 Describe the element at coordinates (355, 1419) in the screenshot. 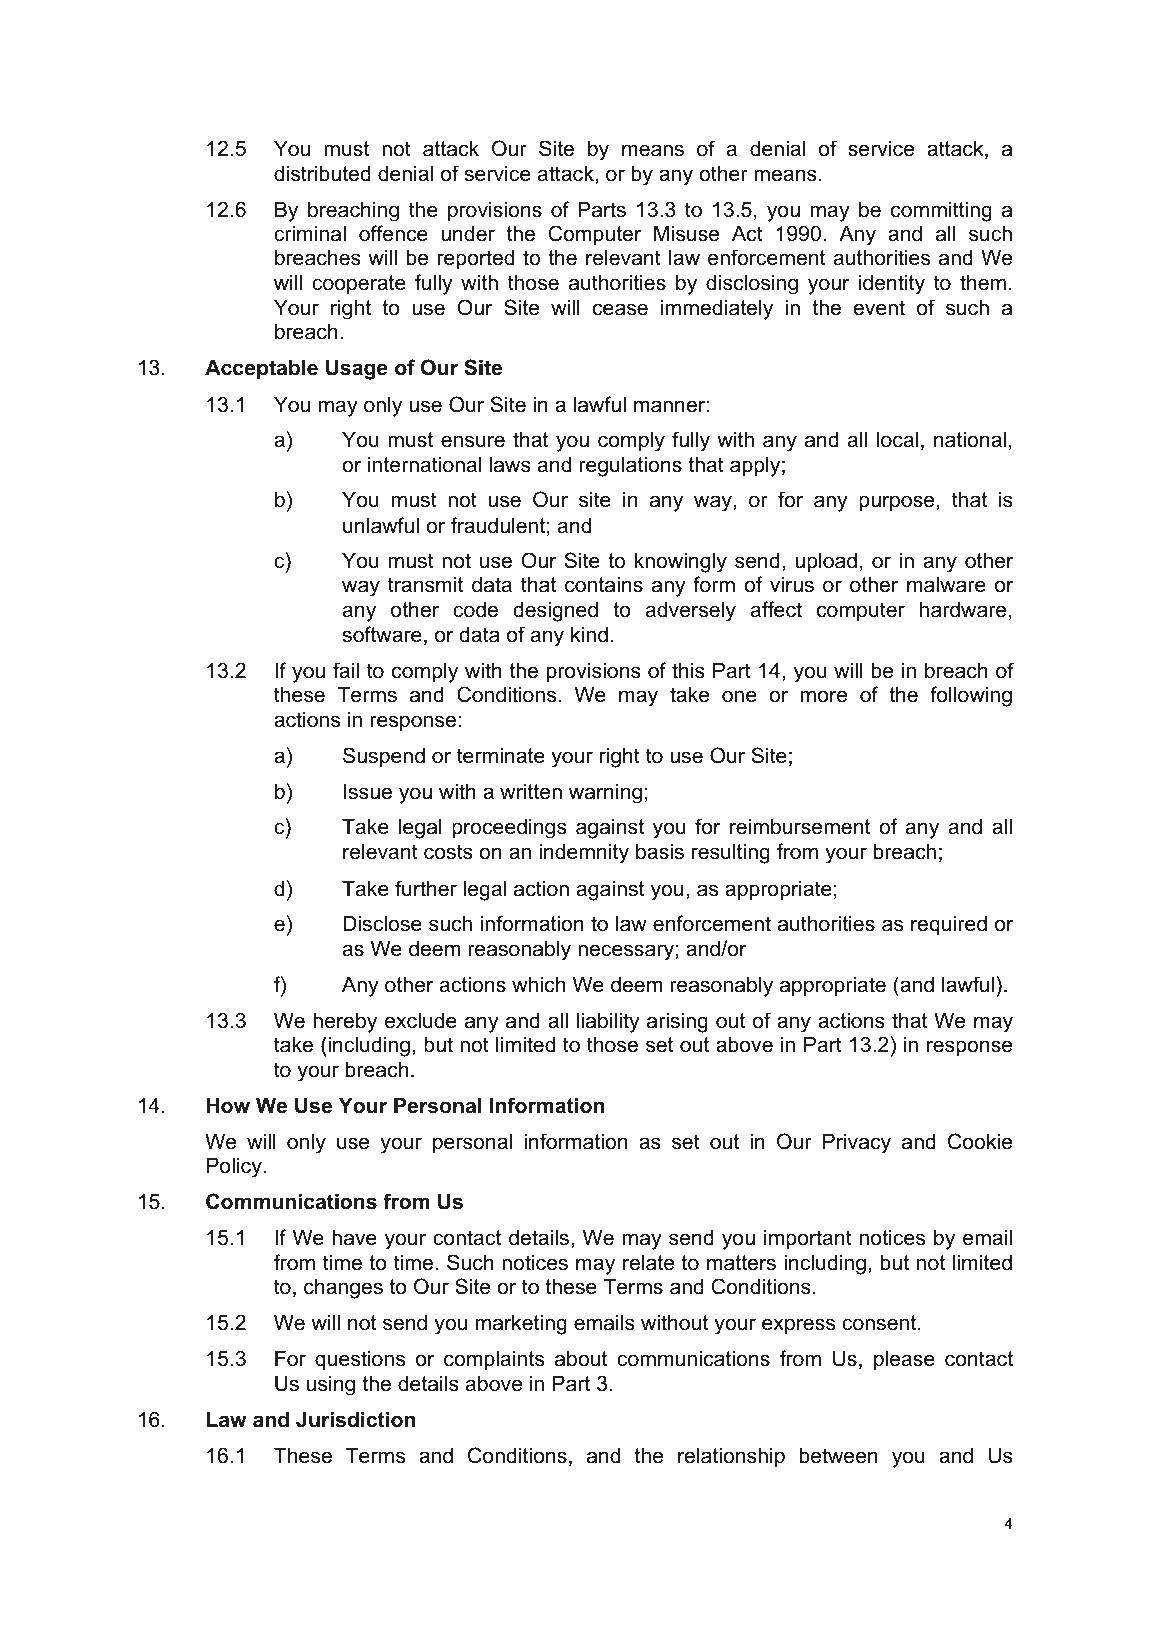

I see `Jurisdiction` at that location.
